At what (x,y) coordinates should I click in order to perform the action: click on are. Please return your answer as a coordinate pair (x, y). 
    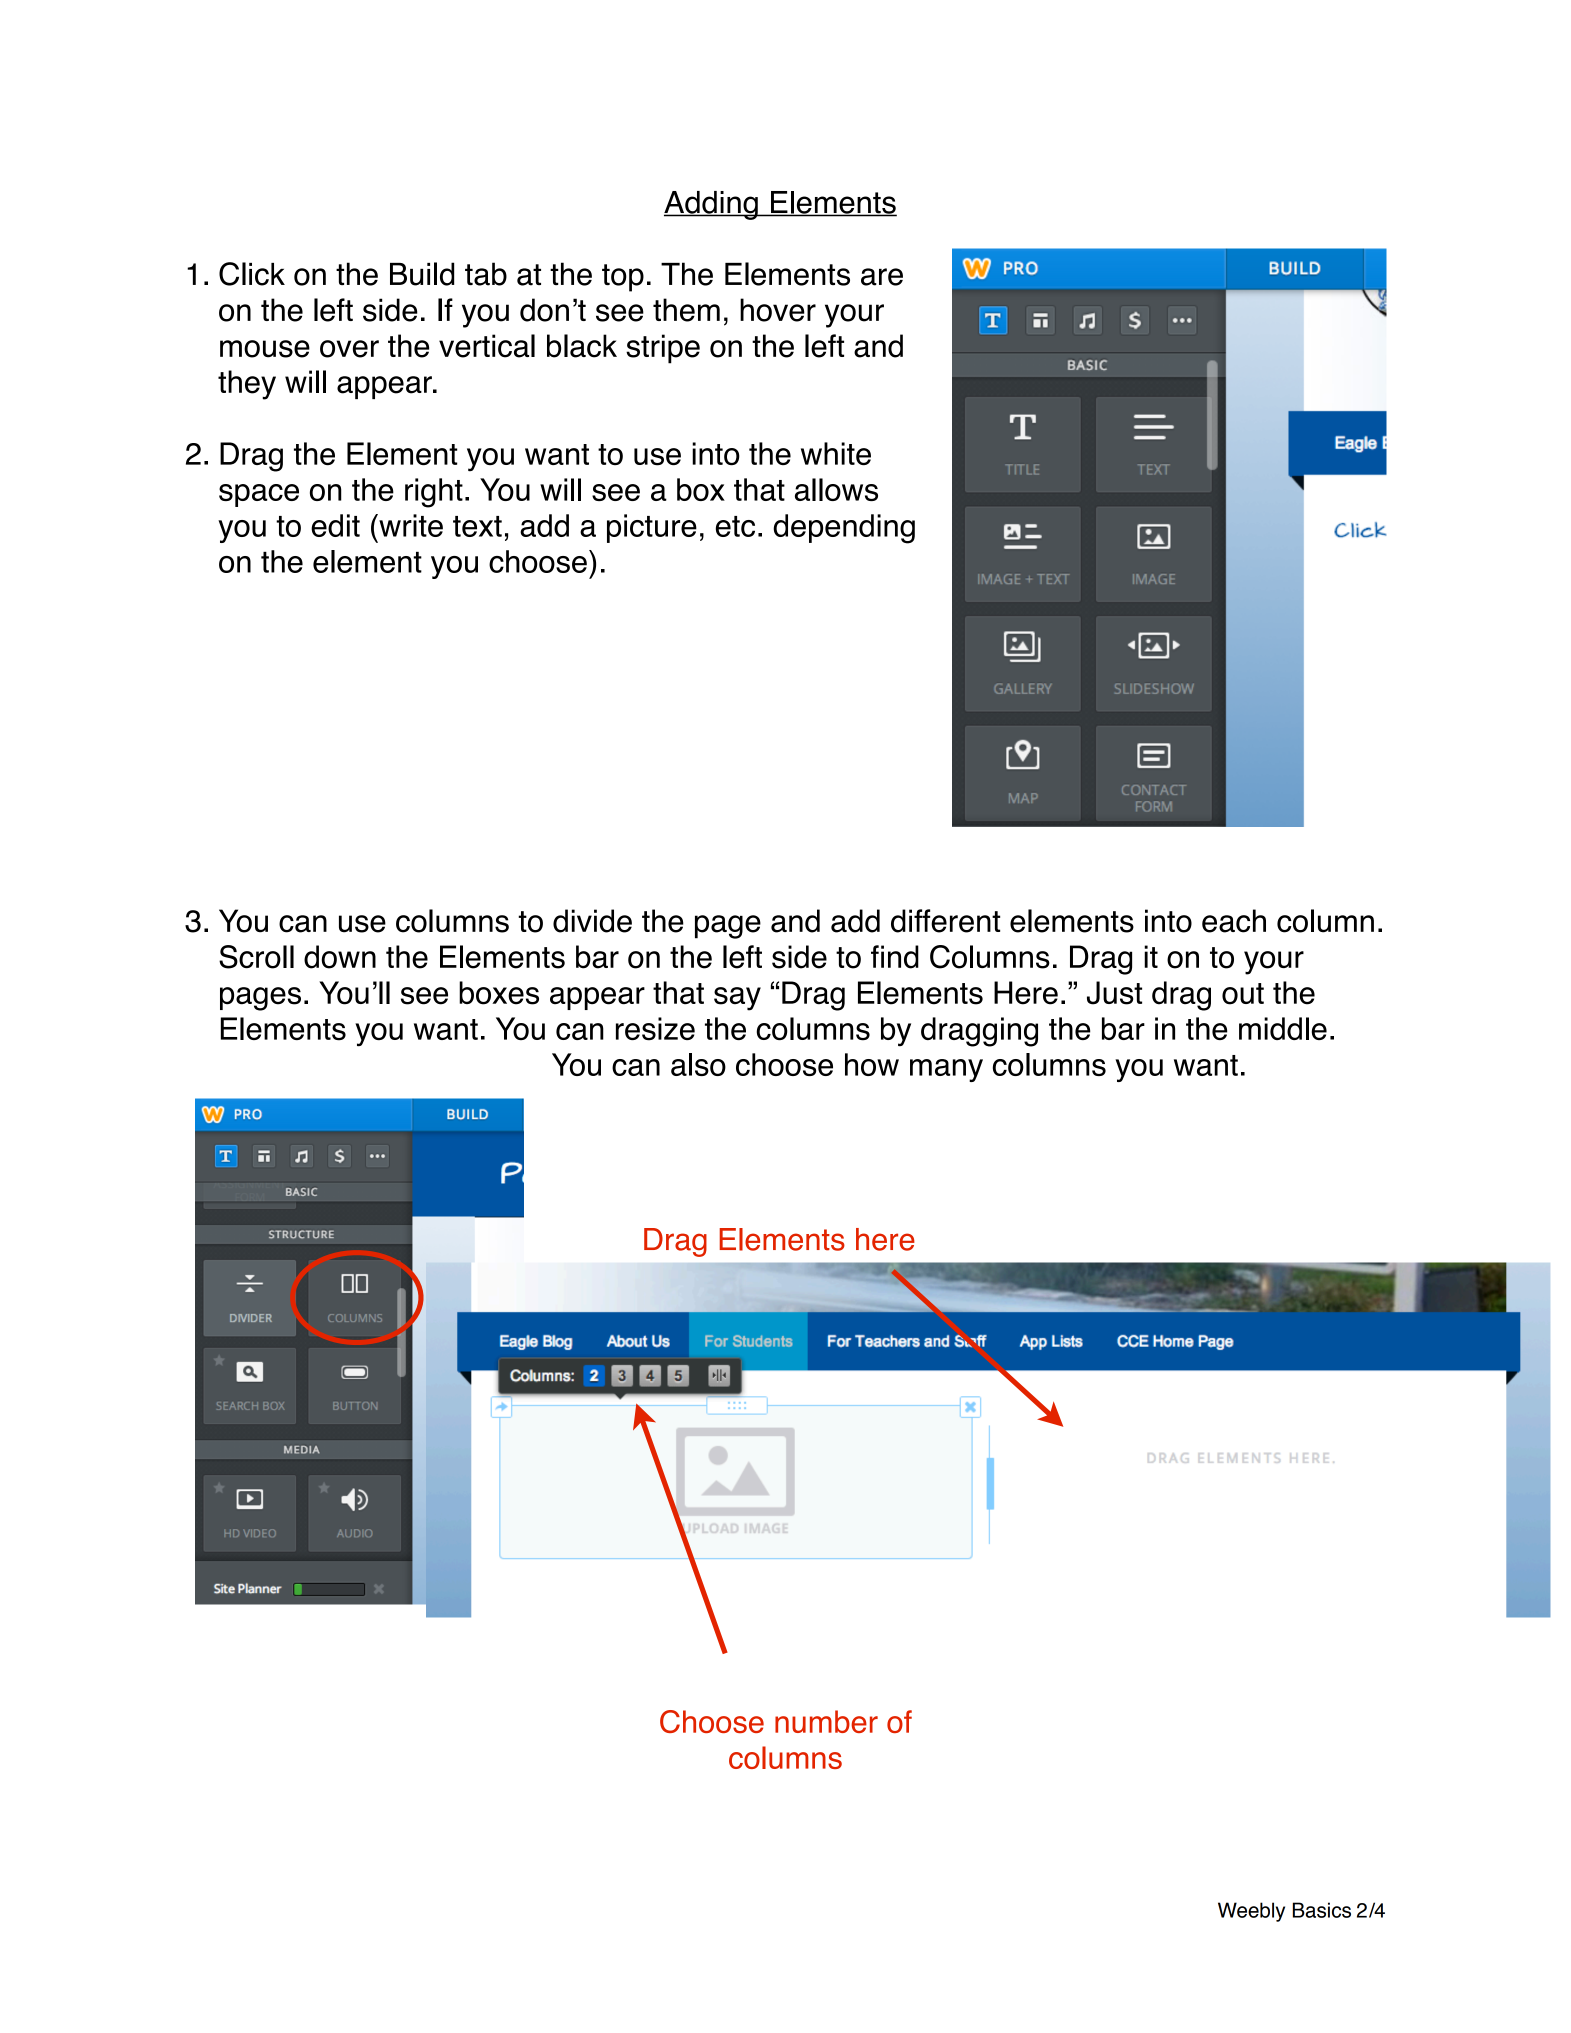
    Looking at the image, I should click on (882, 277).
